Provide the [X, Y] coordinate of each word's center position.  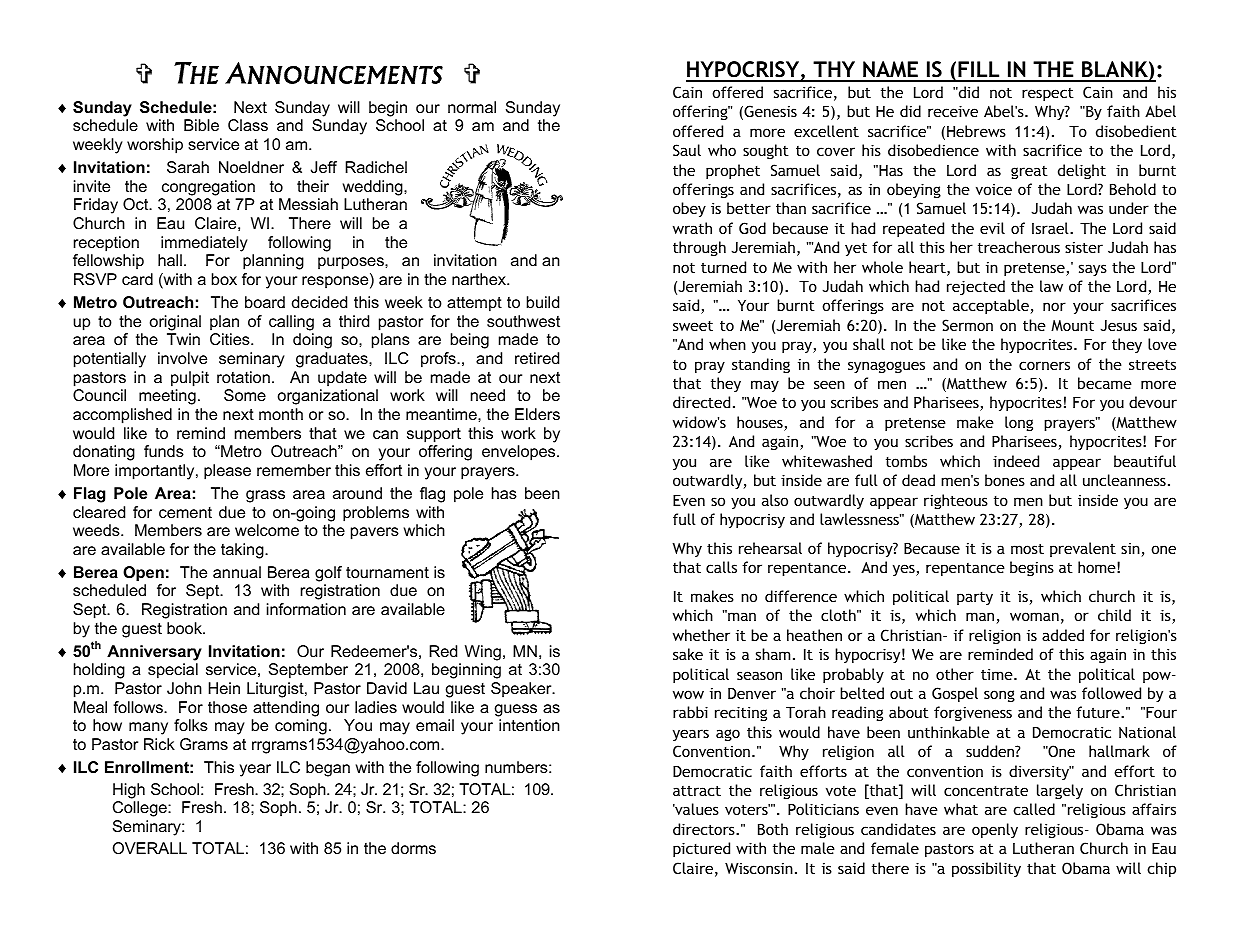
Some [245, 395]
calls [721, 567]
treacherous [1019, 247]
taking [243, 551]
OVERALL [150, 848]
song [999, 696]
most [1027, 548]
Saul [687, 150]
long [1019, 423]
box [224, 279]
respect [1048, 95]
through [699, 248]
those [227, 707]
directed [701, 402]
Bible [201, 125]
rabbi [690, 712]
